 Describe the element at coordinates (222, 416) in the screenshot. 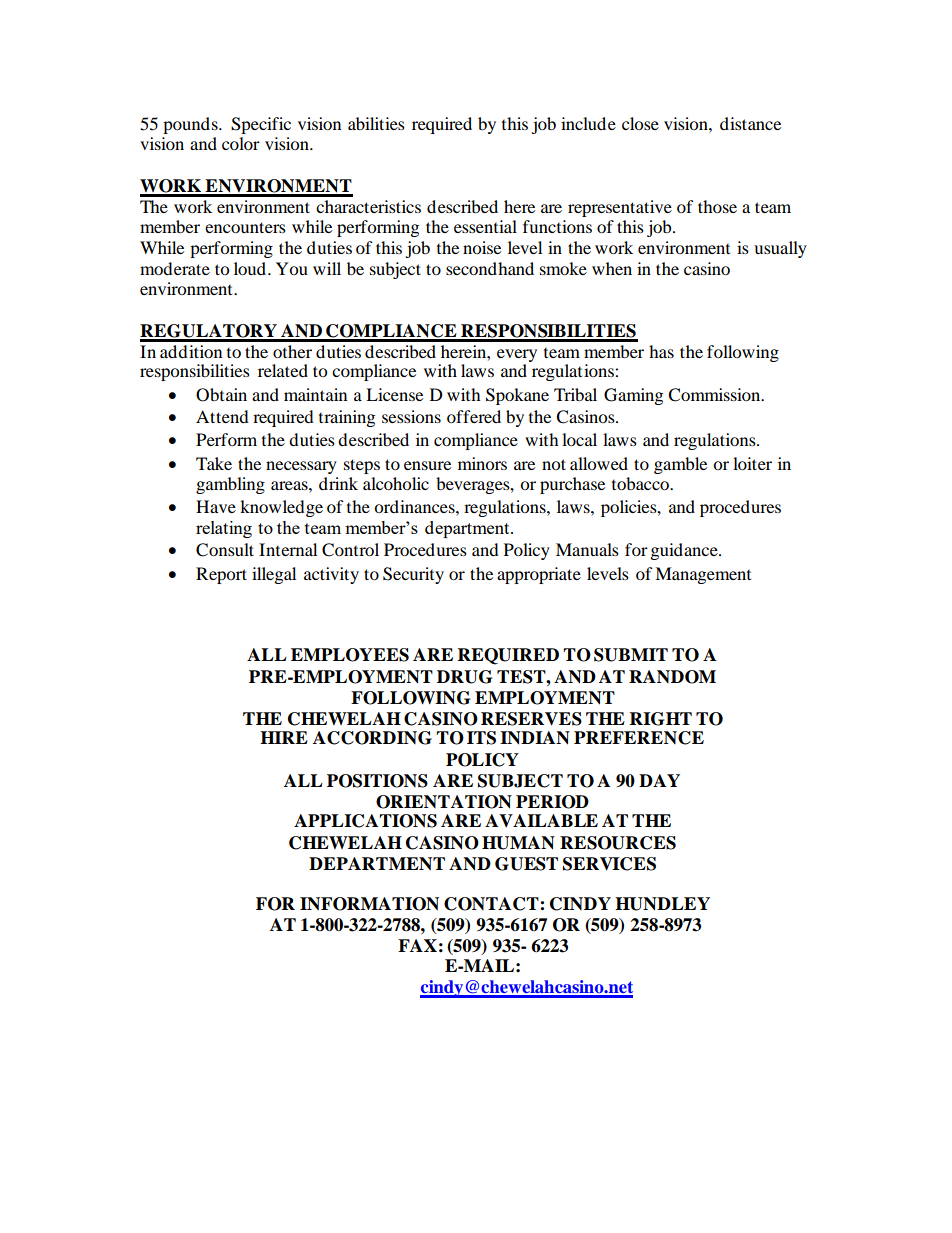

I see `Attend` at that location.
